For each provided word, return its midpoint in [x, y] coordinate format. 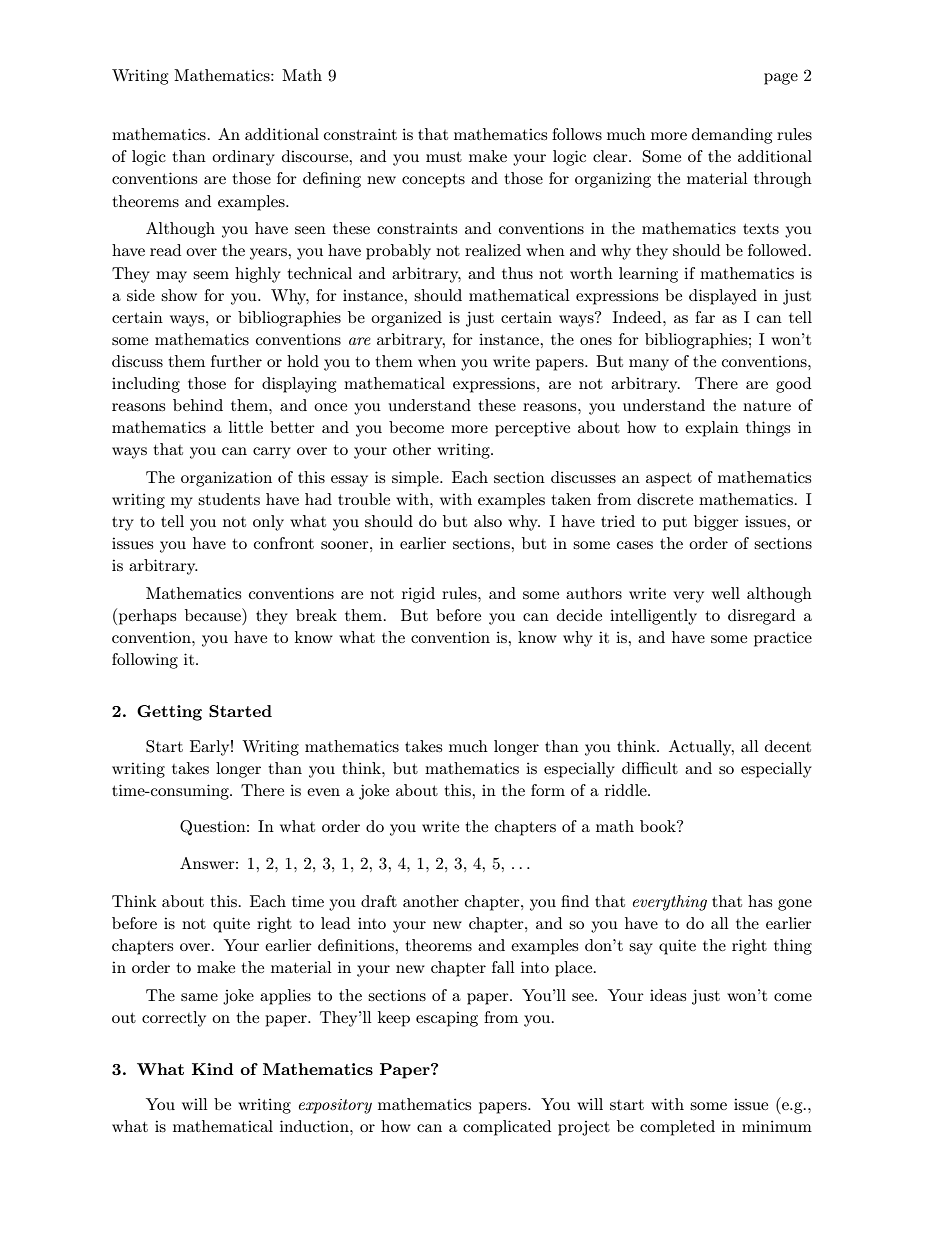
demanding [732, 136]
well [726, 593]
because [214, 614]
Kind [213, 1069]
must [444, 157]
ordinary [243, 158]
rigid [418, 595]
